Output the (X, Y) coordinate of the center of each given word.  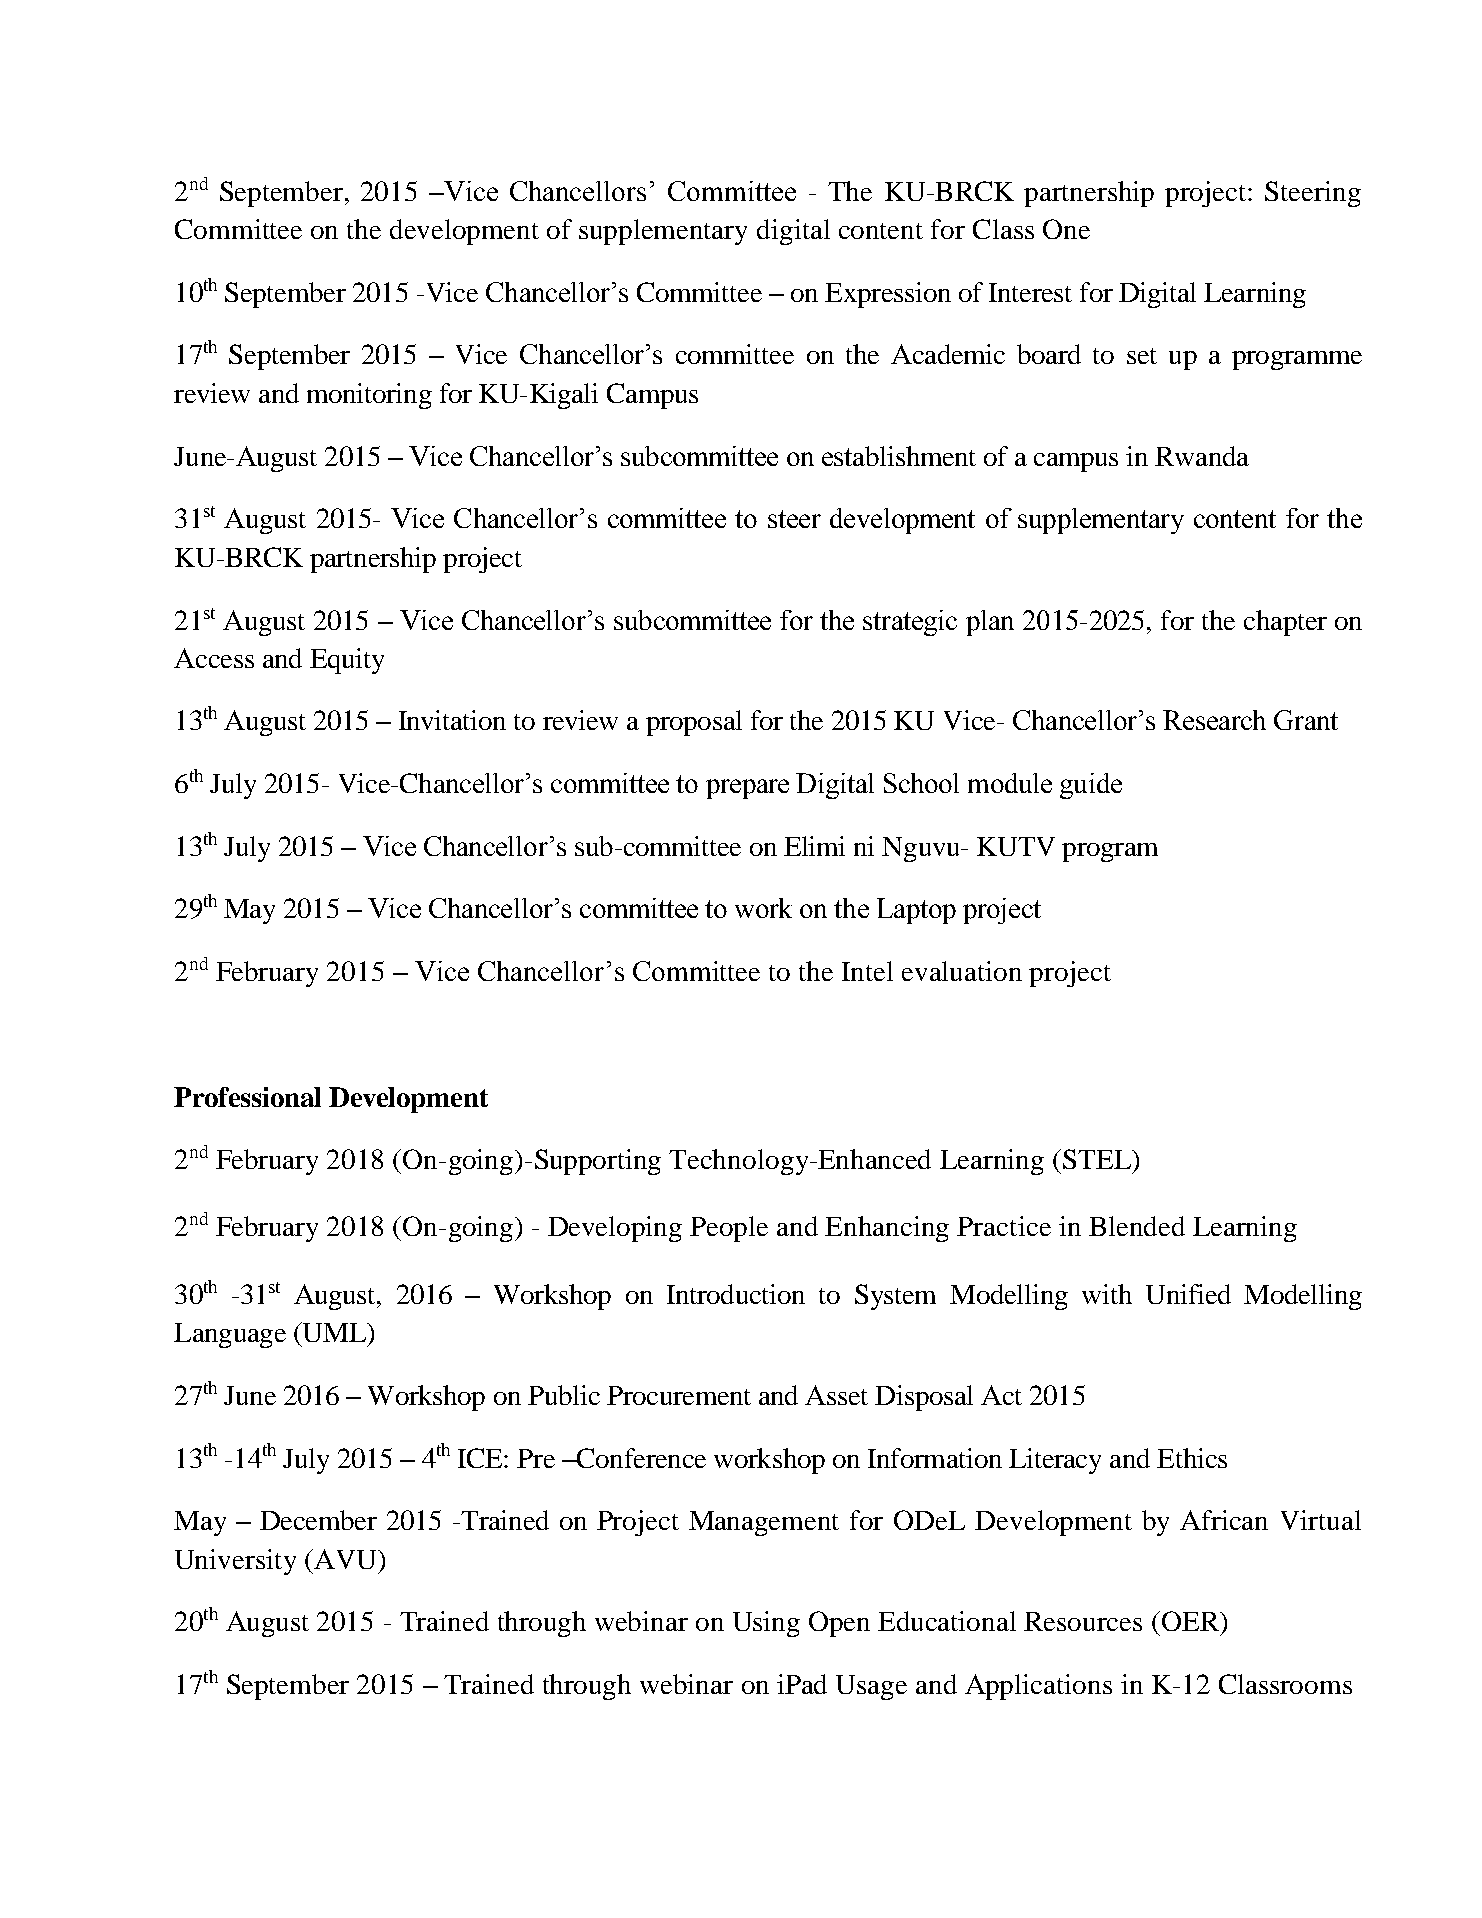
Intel (867, 971)
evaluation (962, 971)
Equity (347, 661)
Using (766, 1624)
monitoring (369, 396)
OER (1191, 1621)
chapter (1285, 623)
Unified (1188, 1294)
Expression (888, 295)
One (1066, 229)
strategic (910, 623)
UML (334, 1332)
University (235, 1562)
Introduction (736, 1294)
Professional (247, 1097)
